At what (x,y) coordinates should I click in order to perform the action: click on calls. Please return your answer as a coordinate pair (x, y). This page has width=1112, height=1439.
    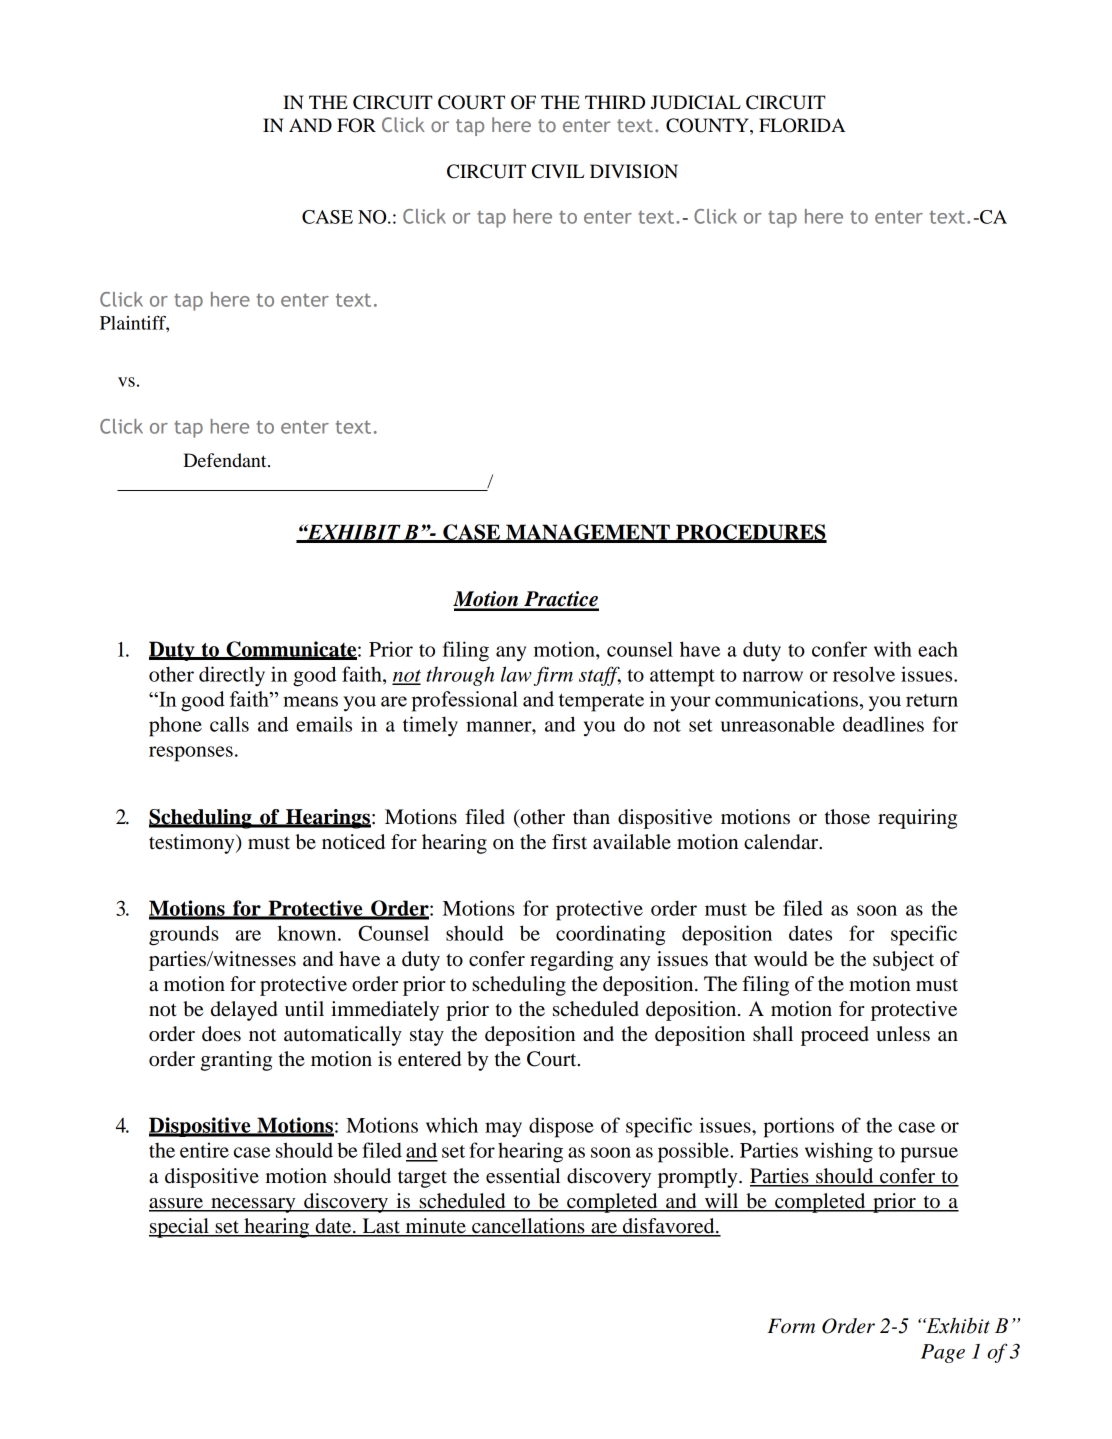
    Looking at the image, I should click on (229, 724).
